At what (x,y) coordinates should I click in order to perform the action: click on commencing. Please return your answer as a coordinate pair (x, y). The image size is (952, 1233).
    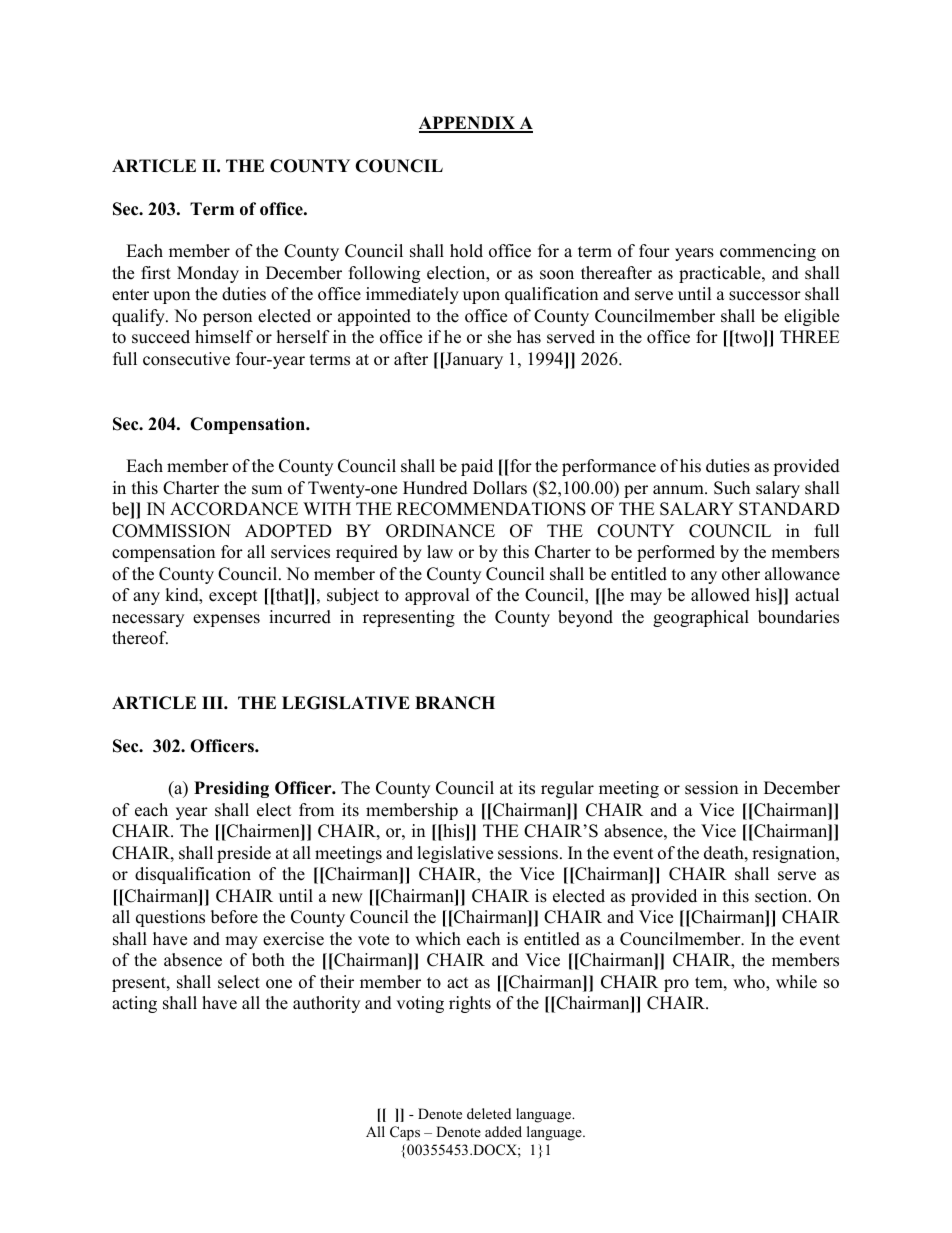
    Looking at the image, I should click on (768, 252).
